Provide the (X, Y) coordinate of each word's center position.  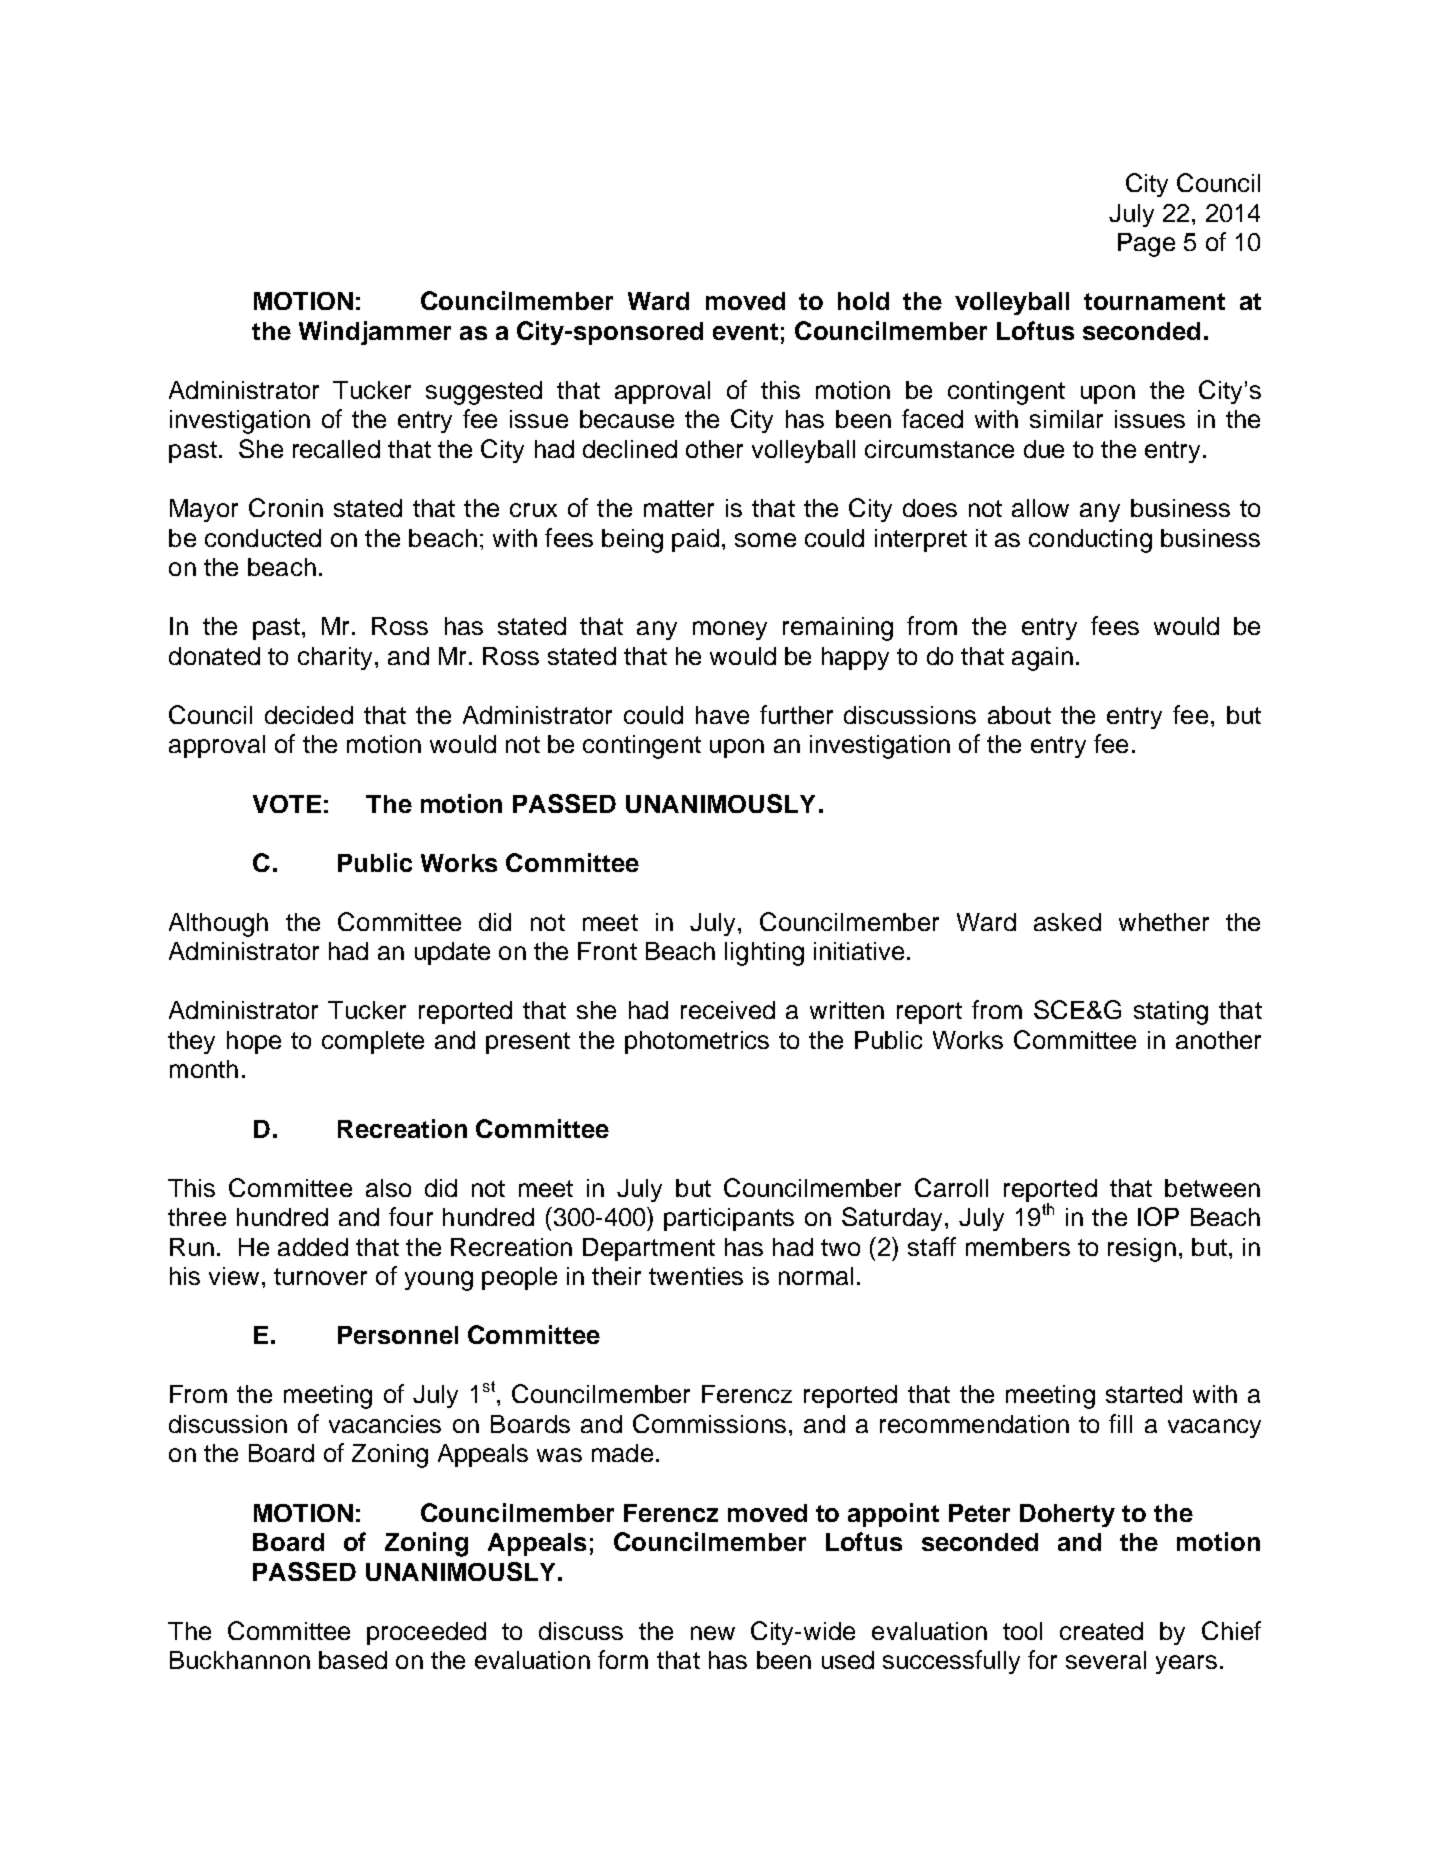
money (730, 630)
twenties (696, 1276)
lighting (764, 954)
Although (218, 925)
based (353, 1660)
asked (1067, 922)
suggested (484, 393)
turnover (320, 1276)
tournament (1154, 301)
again (1042, 659)
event (745, 331)
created (1101, 1631)
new (713, 1633)
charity (335, 658)
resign (1142, 1250)
